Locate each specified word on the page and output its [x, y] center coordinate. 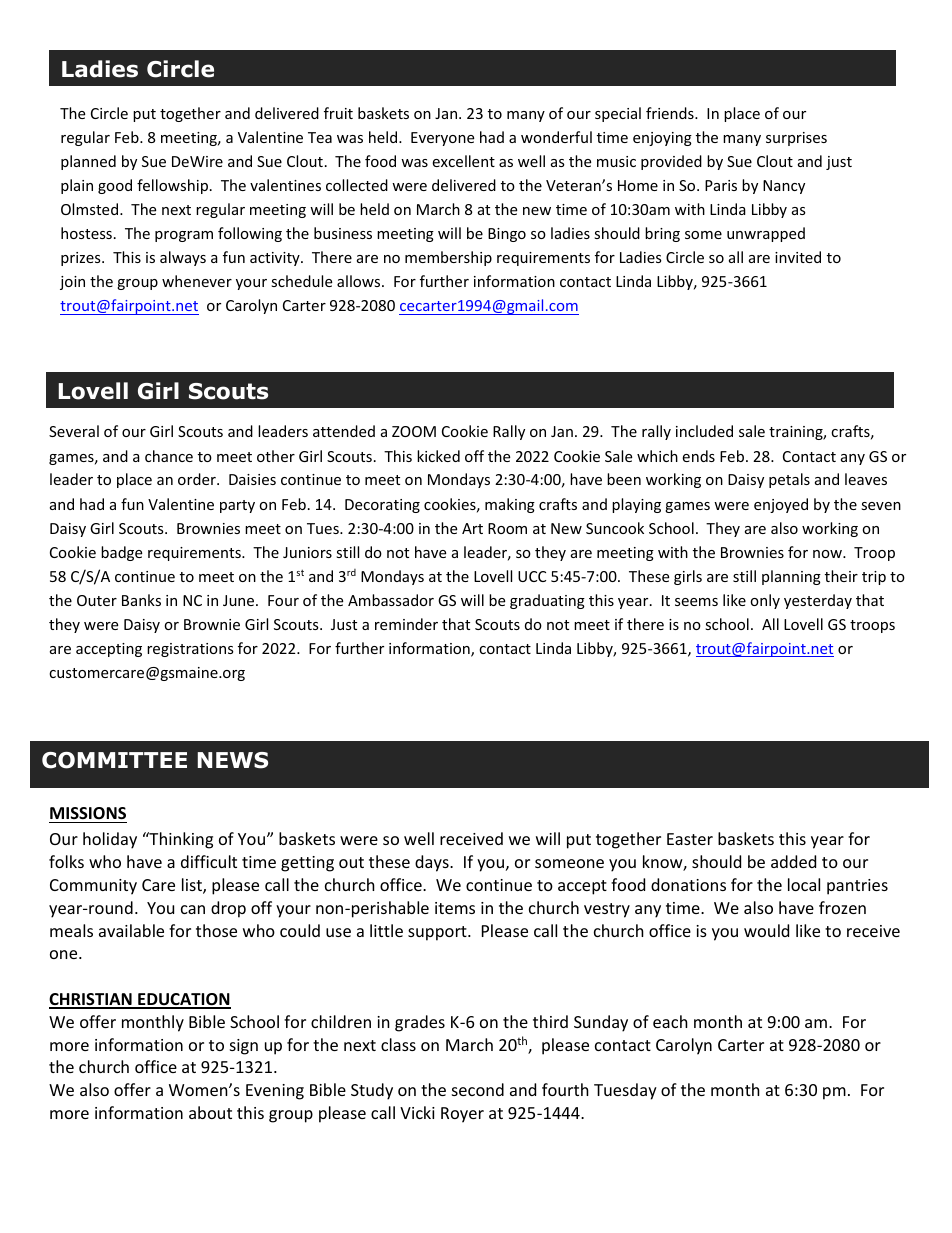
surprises [796, 139]
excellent [463, 161]
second [478, 1089]
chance [169, 456]
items [455, 908]
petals [789, 480]
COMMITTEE [114, 760]
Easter [690, 839]
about [210, 1112]
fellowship [172, 186]
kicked [438, 456]
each [670, 1021]
